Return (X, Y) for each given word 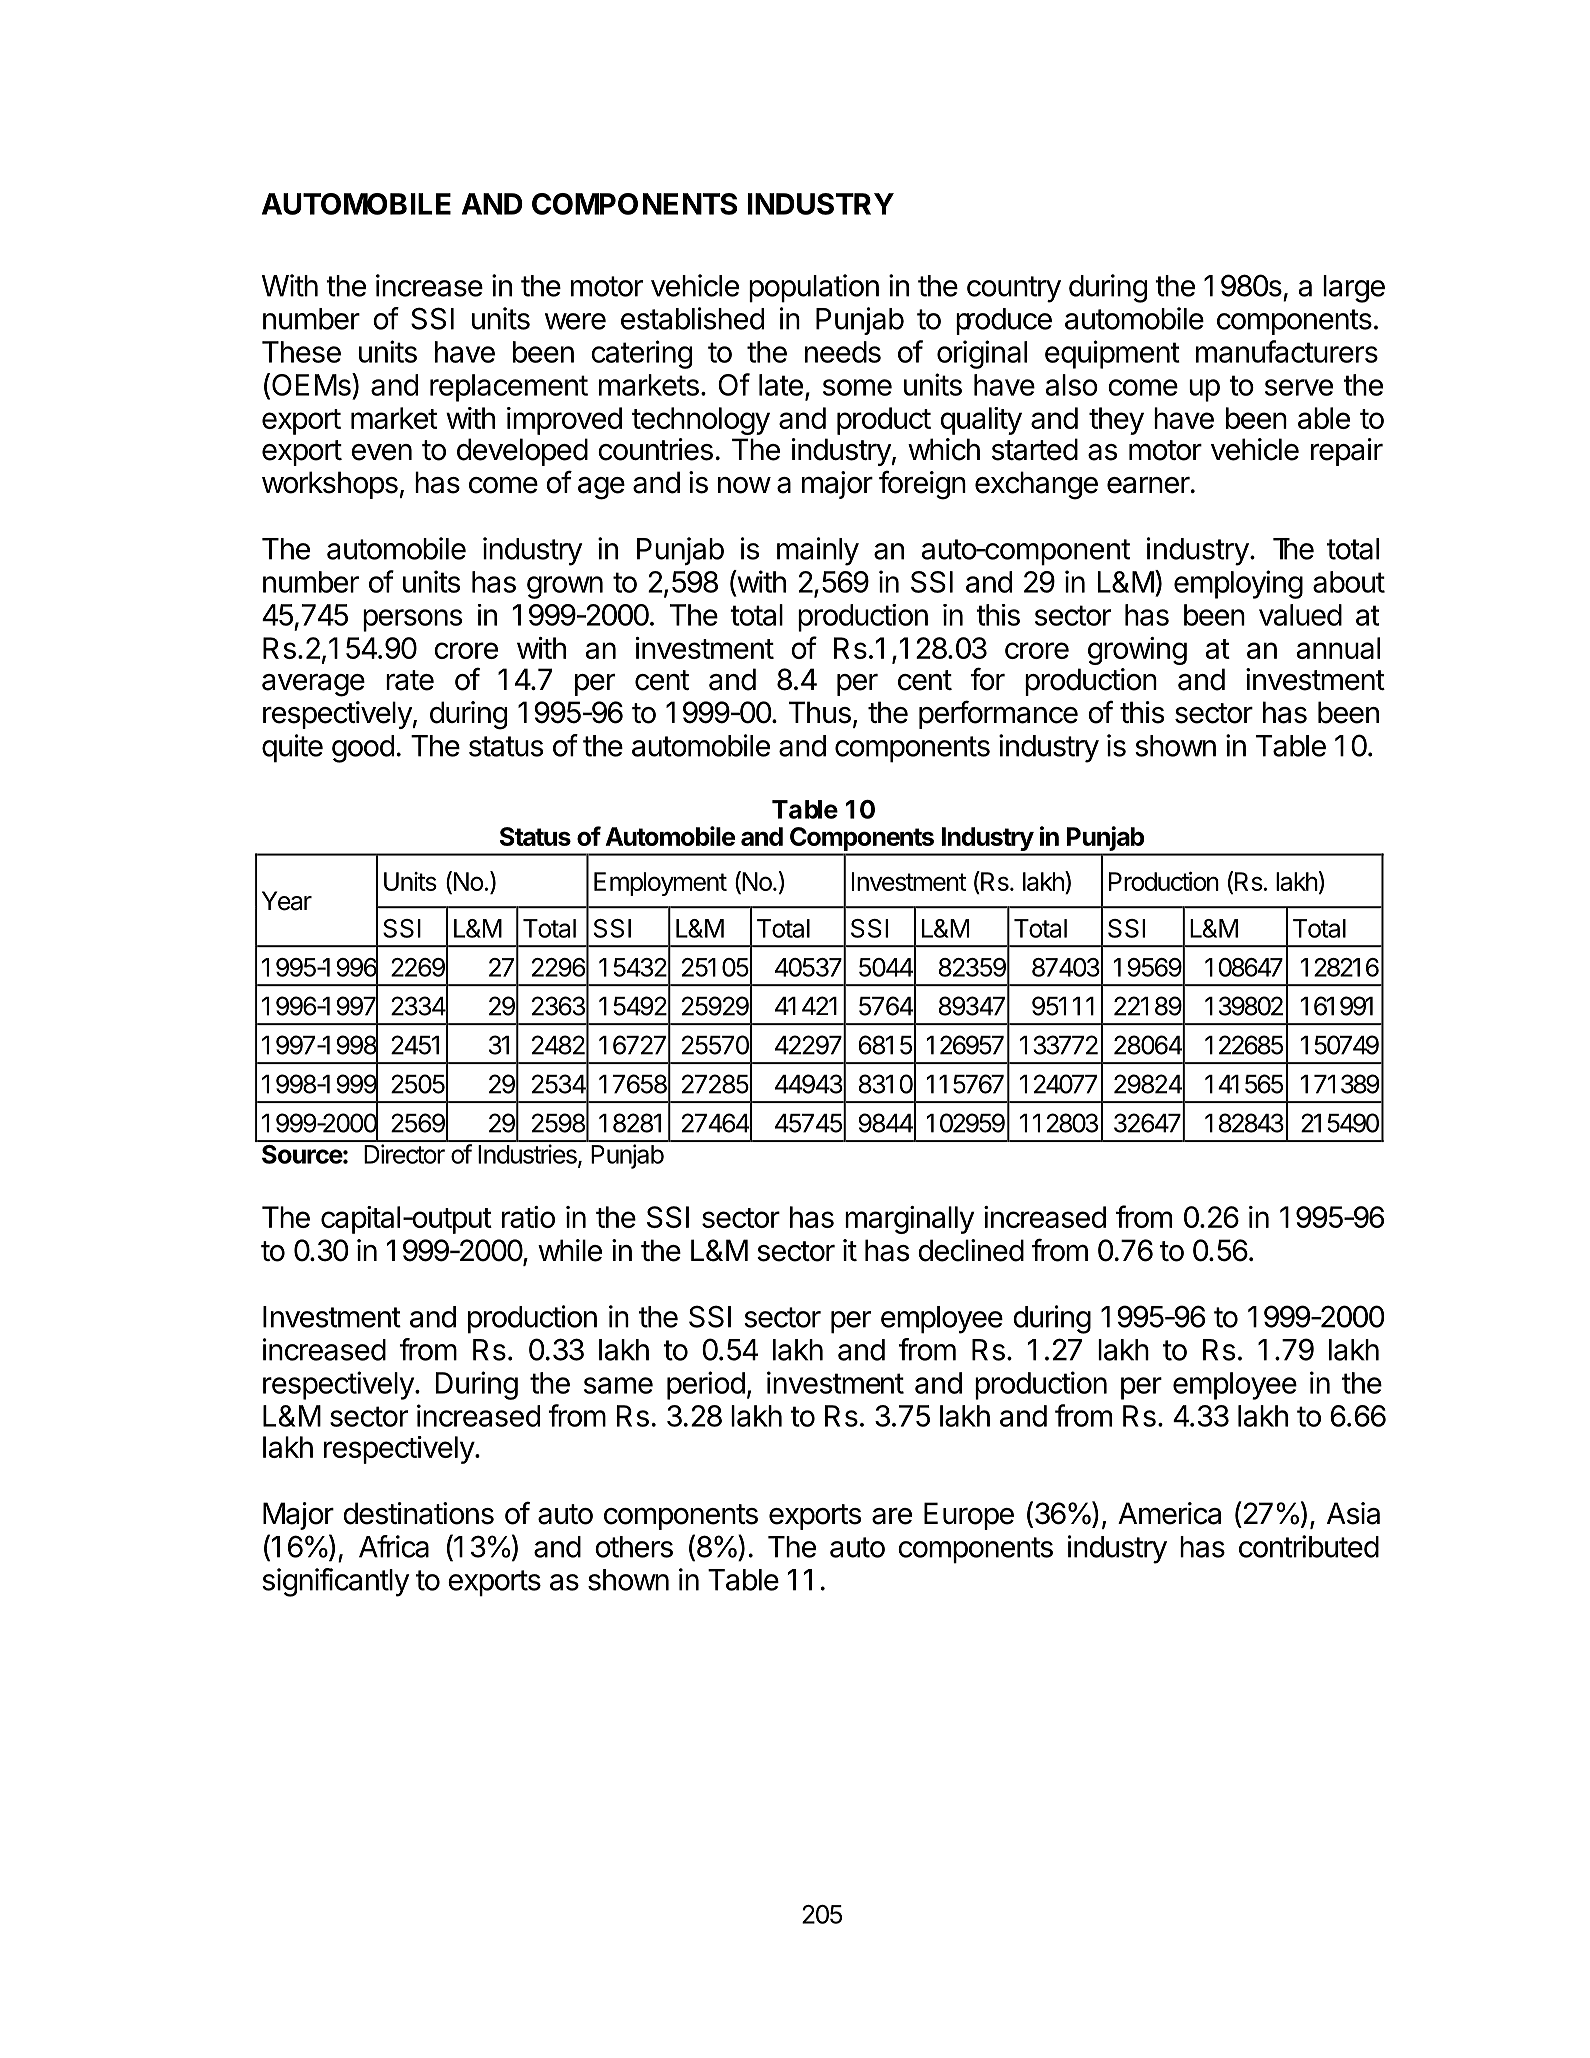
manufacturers (1287, 351)
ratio (528, 1217)
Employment (660, 884)
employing (1238, 584)
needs (843, 352)
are (892, 1516)
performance (998, 714)
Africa (394, 1546)
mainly (818, 551)
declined (971, 1250)
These (301, 352)
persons (412, 620)
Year (287, 901)
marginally (909, 1220)
